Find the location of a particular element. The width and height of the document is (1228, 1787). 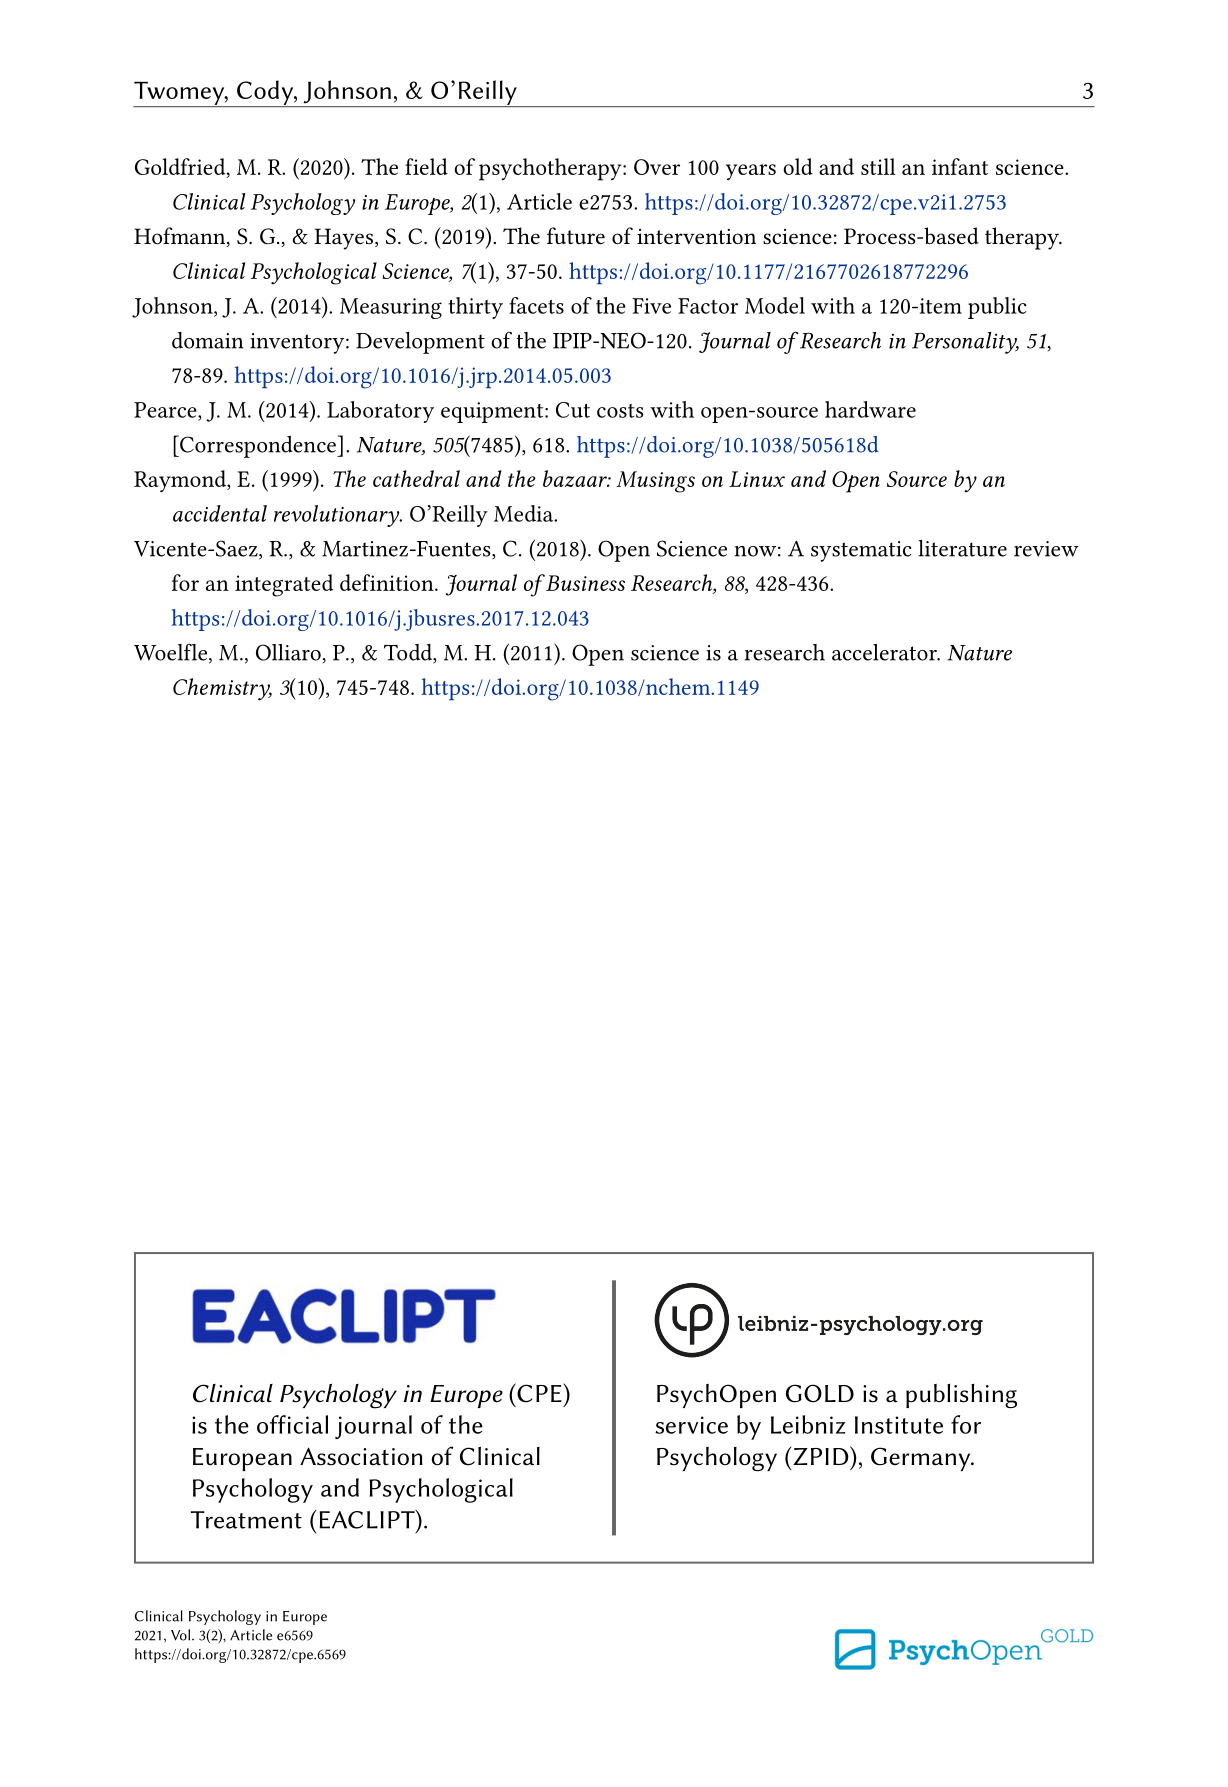

Chemistry is located at coordinates (222, 689).
